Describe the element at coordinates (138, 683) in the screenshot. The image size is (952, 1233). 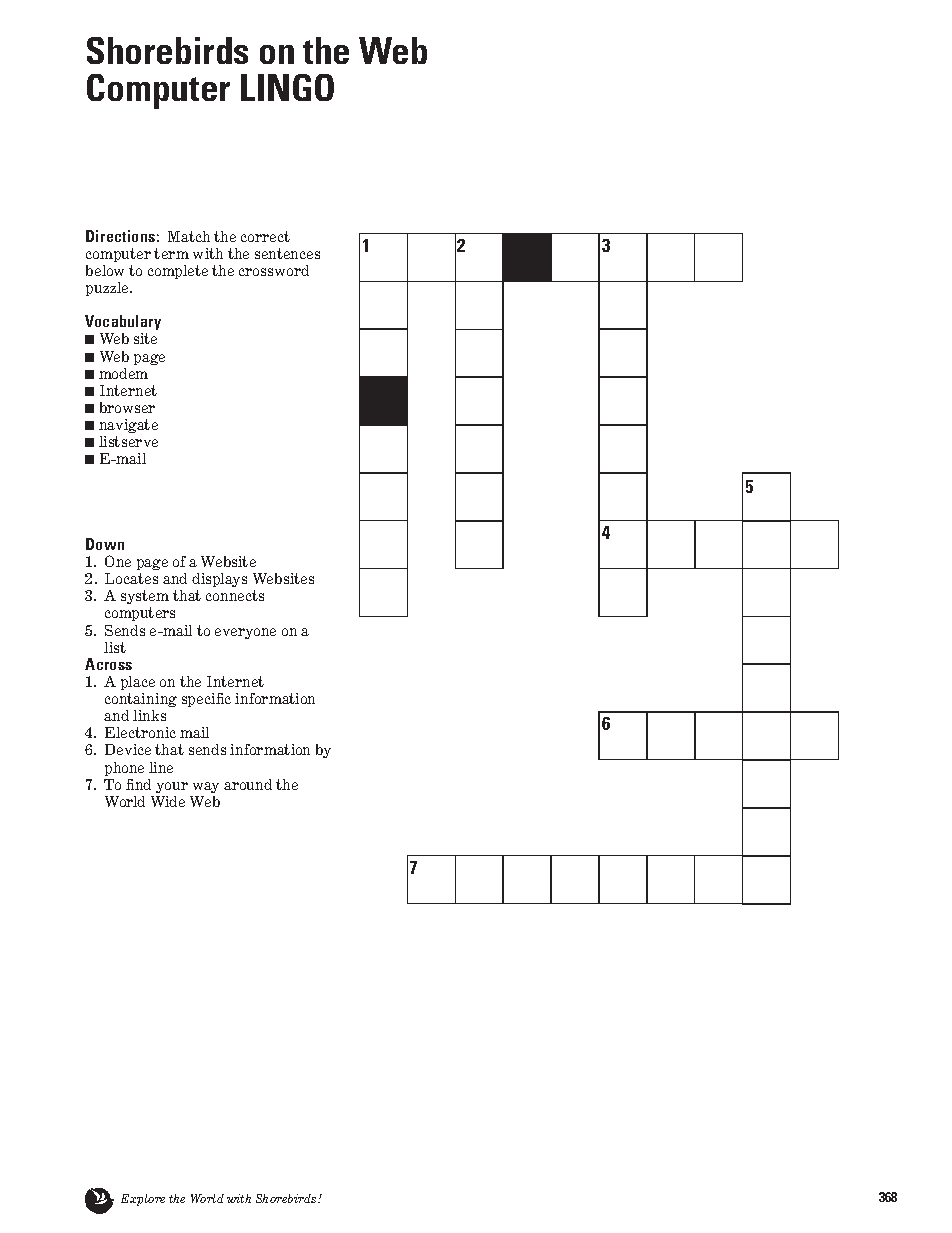
I see `place` at that location.
